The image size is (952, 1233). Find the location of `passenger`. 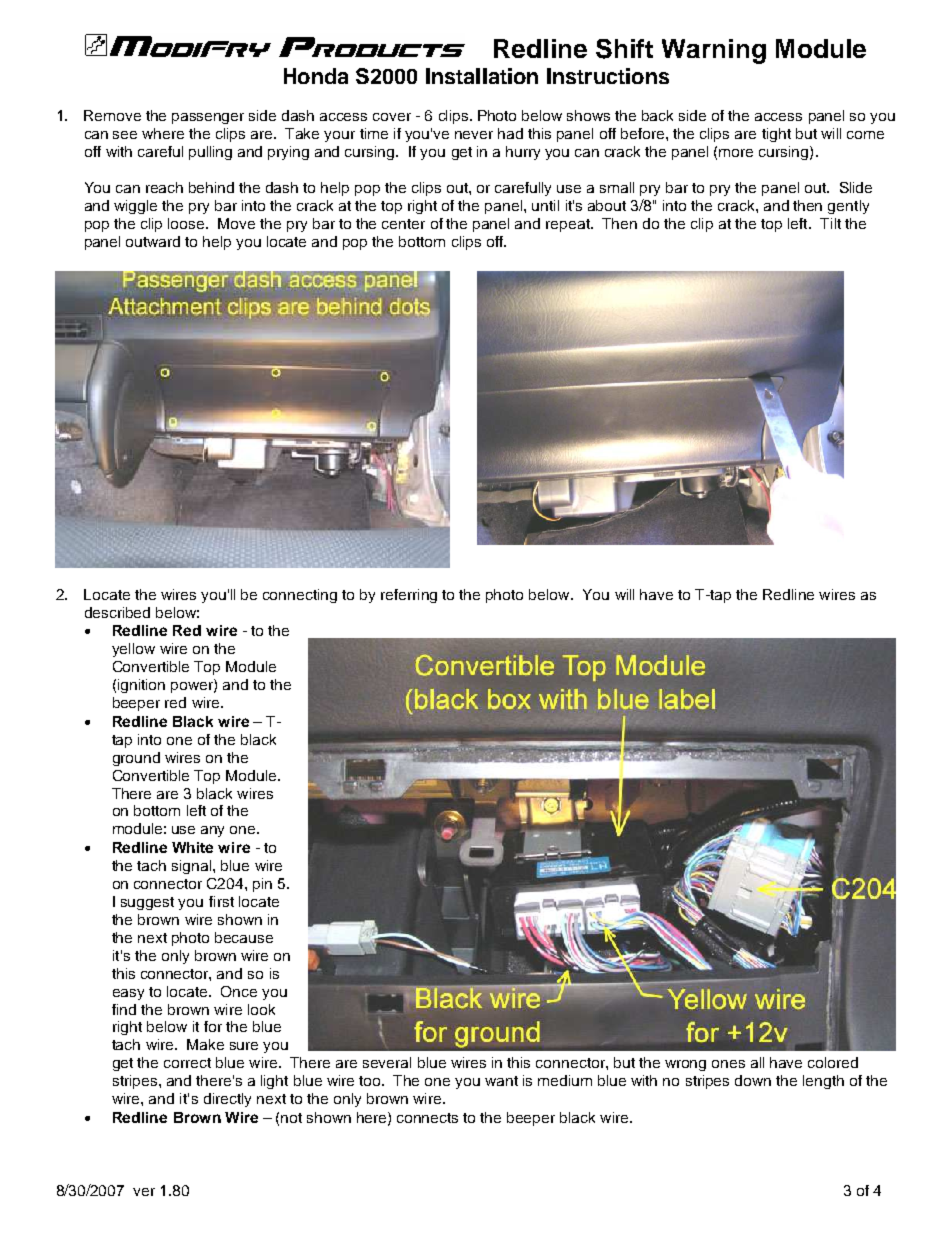

passenger is located at coordinates (208, 118).
